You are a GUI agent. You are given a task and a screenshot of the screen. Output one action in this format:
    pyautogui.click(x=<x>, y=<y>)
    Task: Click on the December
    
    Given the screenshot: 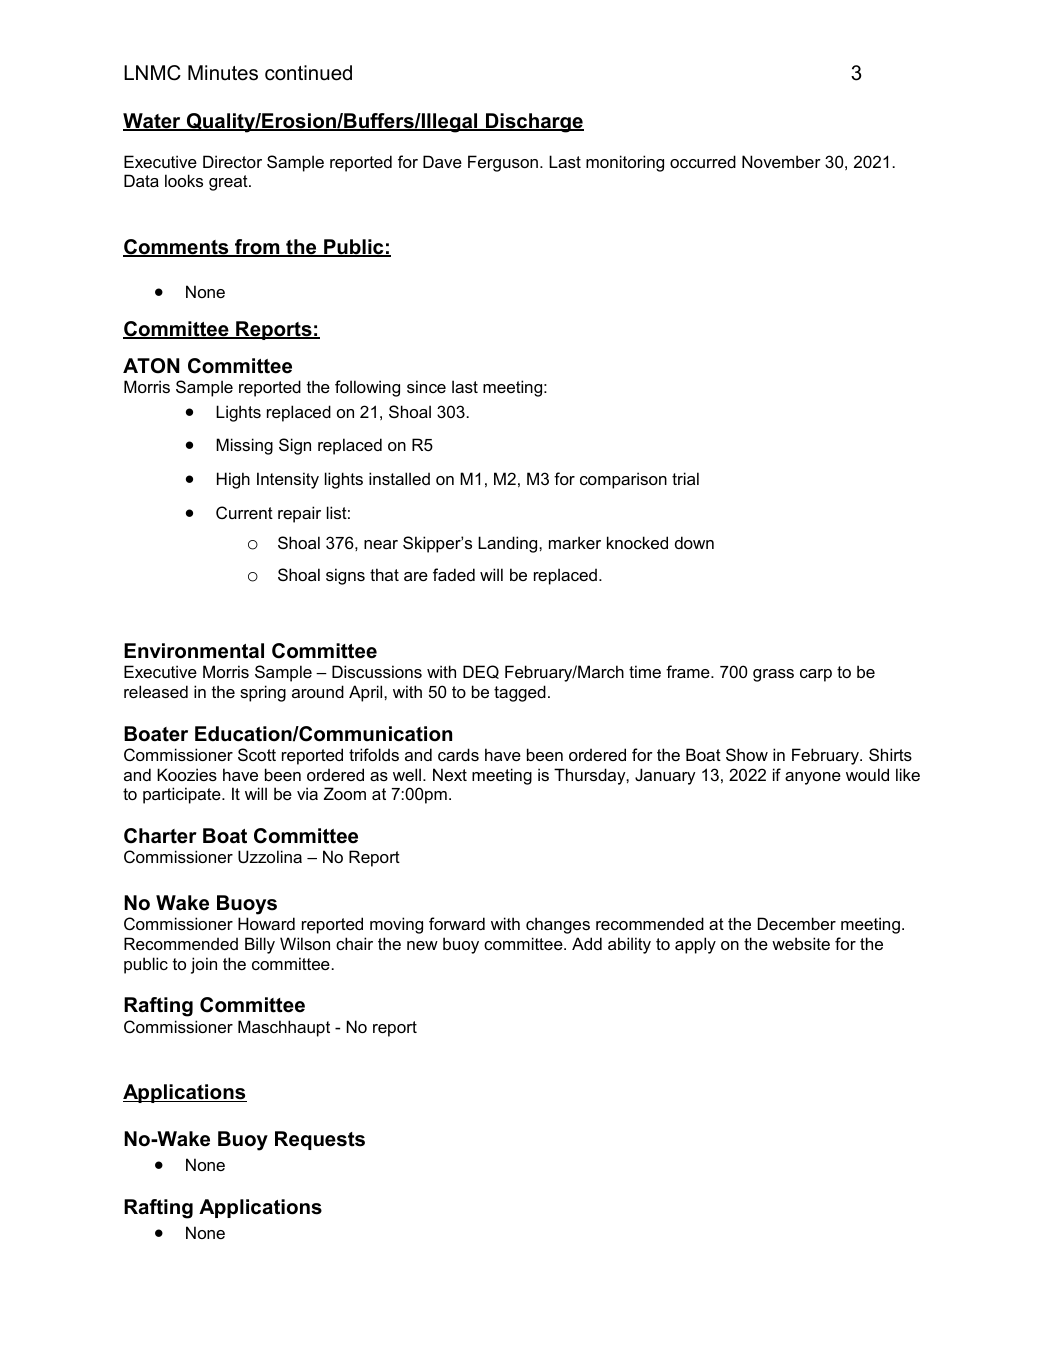 What is the action you would take?
    pyautogui.click(x=797, y=923)
